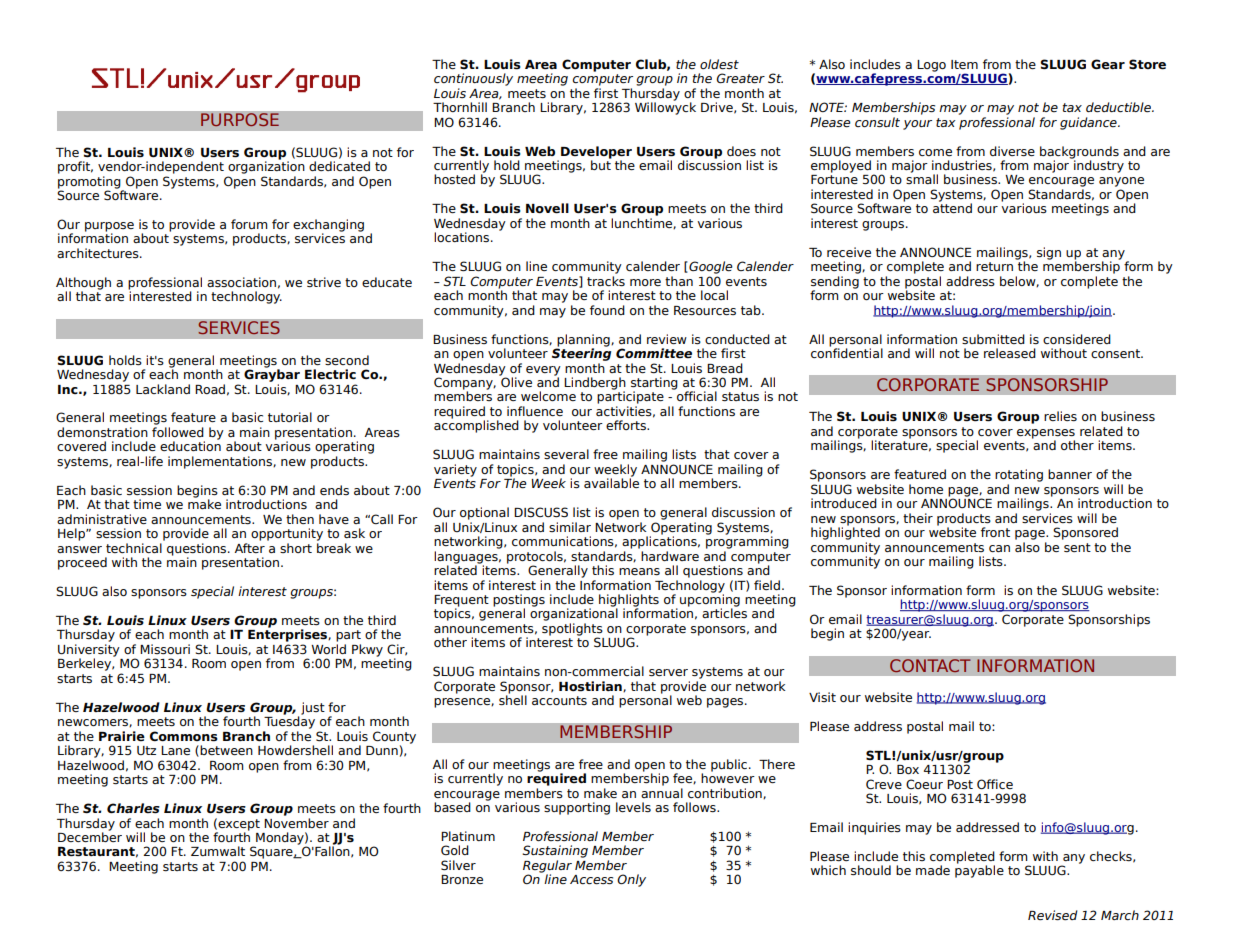 This screenshot has width=1233, height=952. I want to click on rotating, so click(1019, 475).
